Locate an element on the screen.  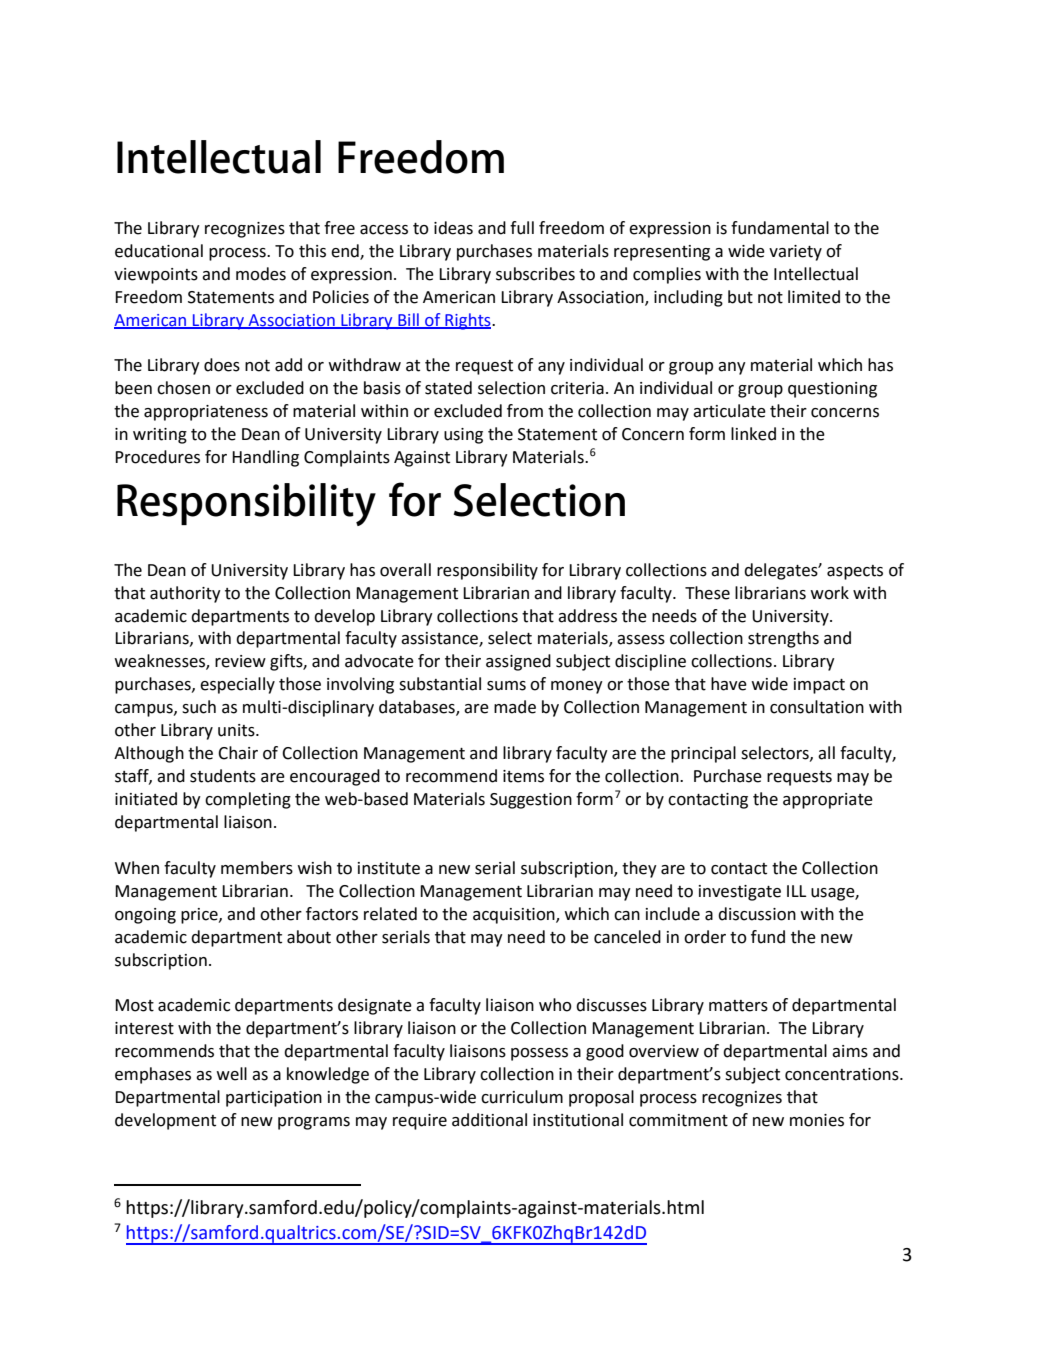
investigate is located at coordinates (740, 893).
